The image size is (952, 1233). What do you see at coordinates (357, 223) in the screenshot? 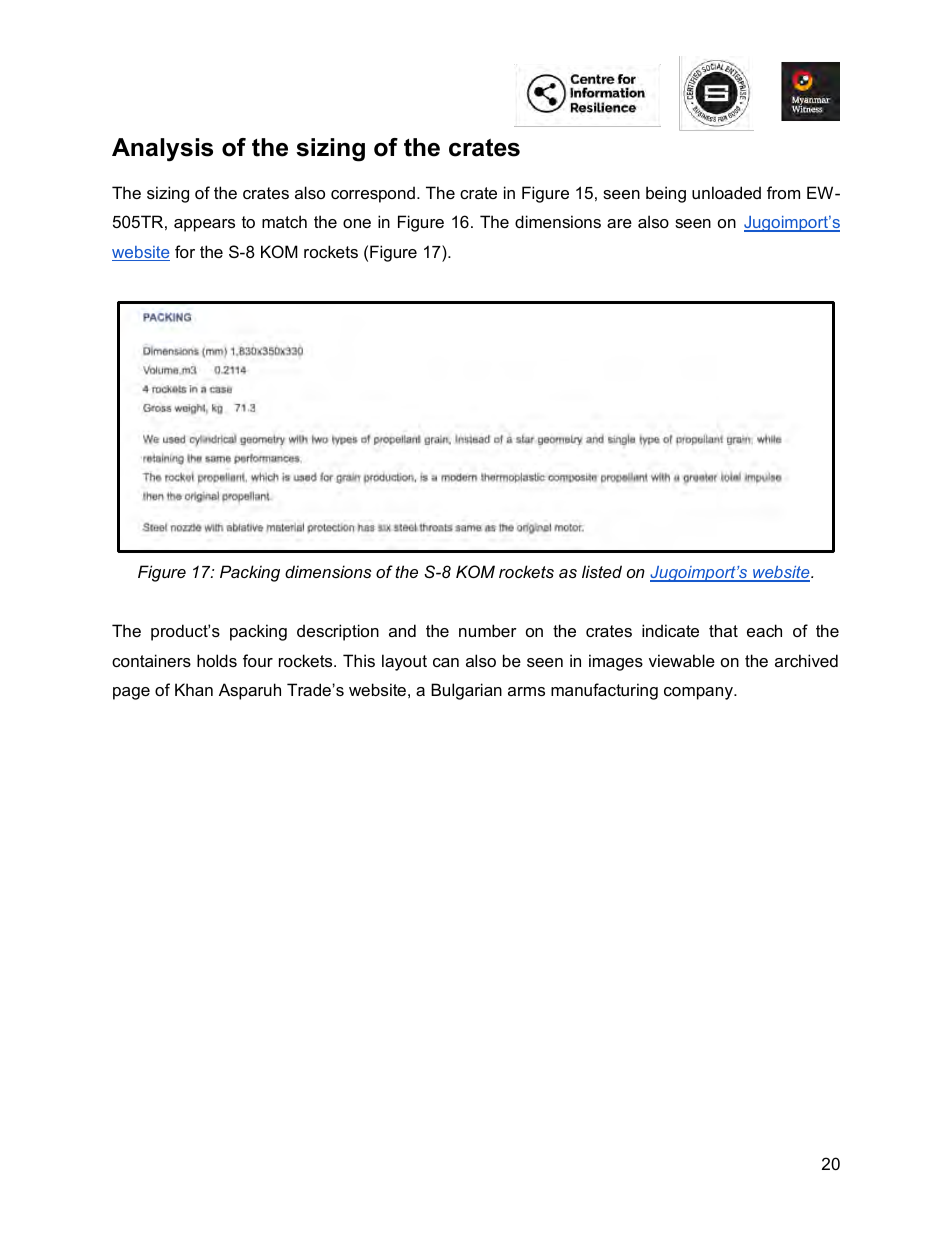
I see `one` at bounding box center [357, 223].
